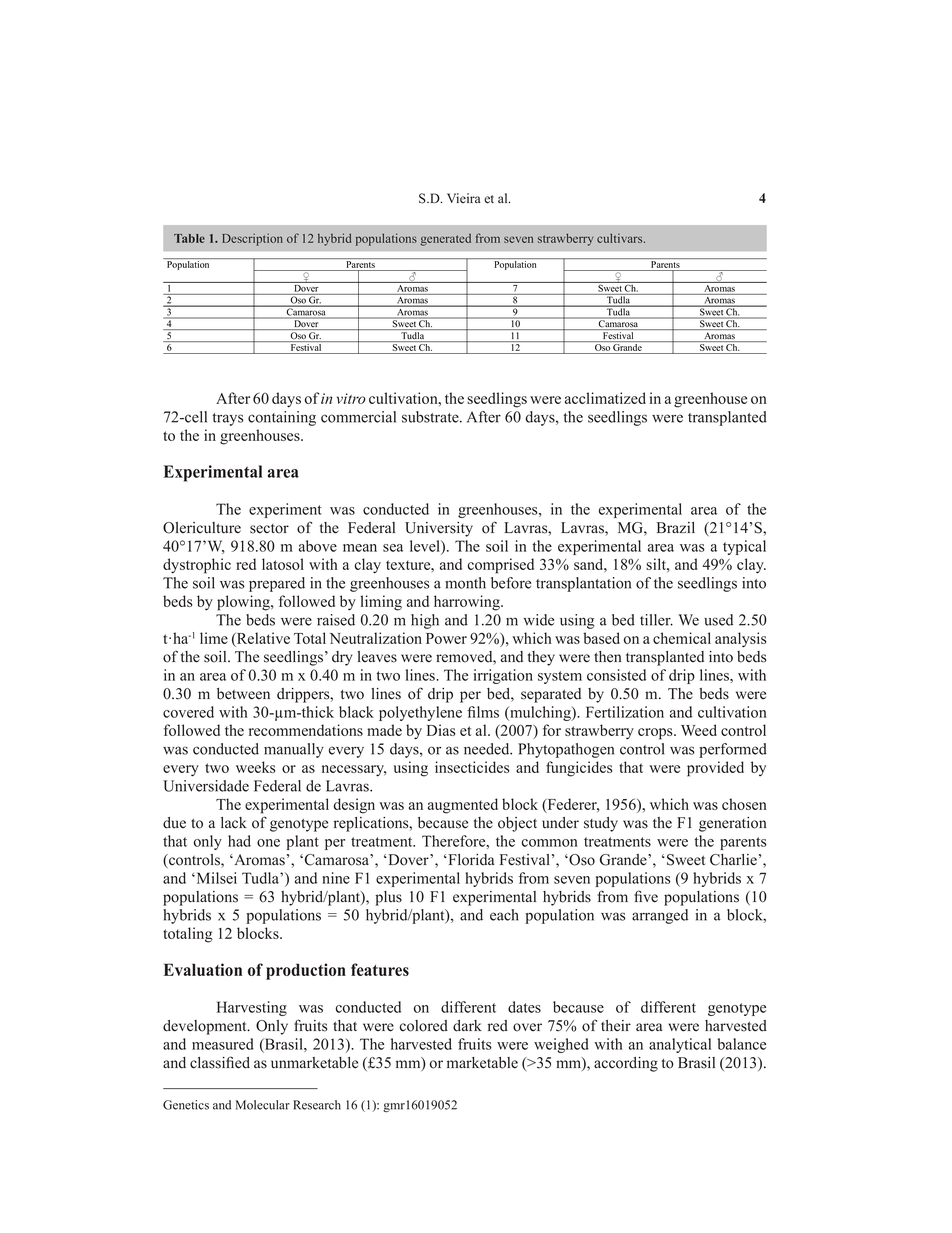 This screenshot has width=952, height=1233. Describe the element at coordinates (680, 1045) in the screenshot. I see `analytical` at that location.
